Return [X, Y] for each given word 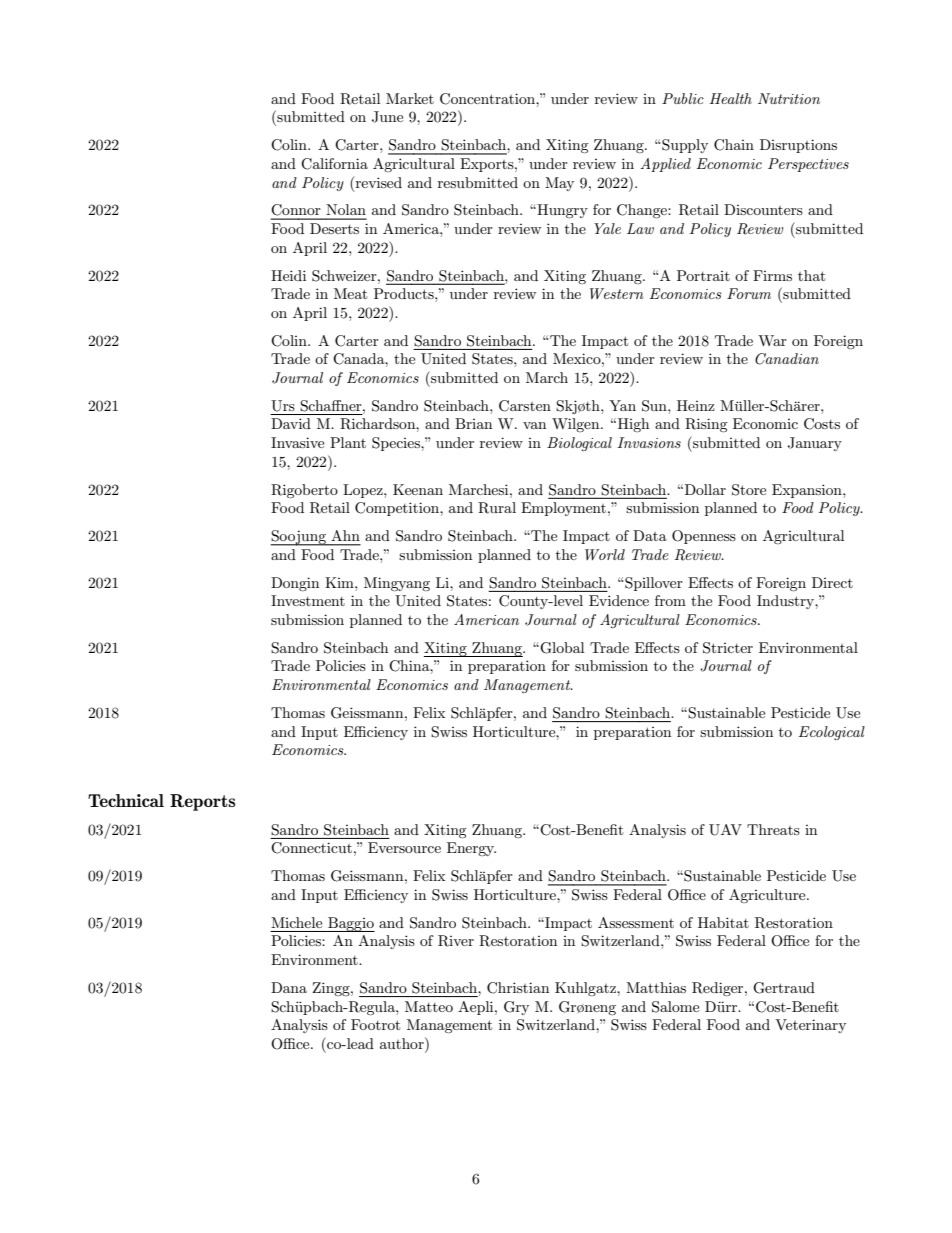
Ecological [832, 733]
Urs [283, 406]
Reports [202, 802]
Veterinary [810, 1026]
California [334, 164]
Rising [706, 425]
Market [410, 98]
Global [562, 648]
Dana [289, 987]
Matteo [429, 1006]
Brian [473, 423]
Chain [734, 145]
